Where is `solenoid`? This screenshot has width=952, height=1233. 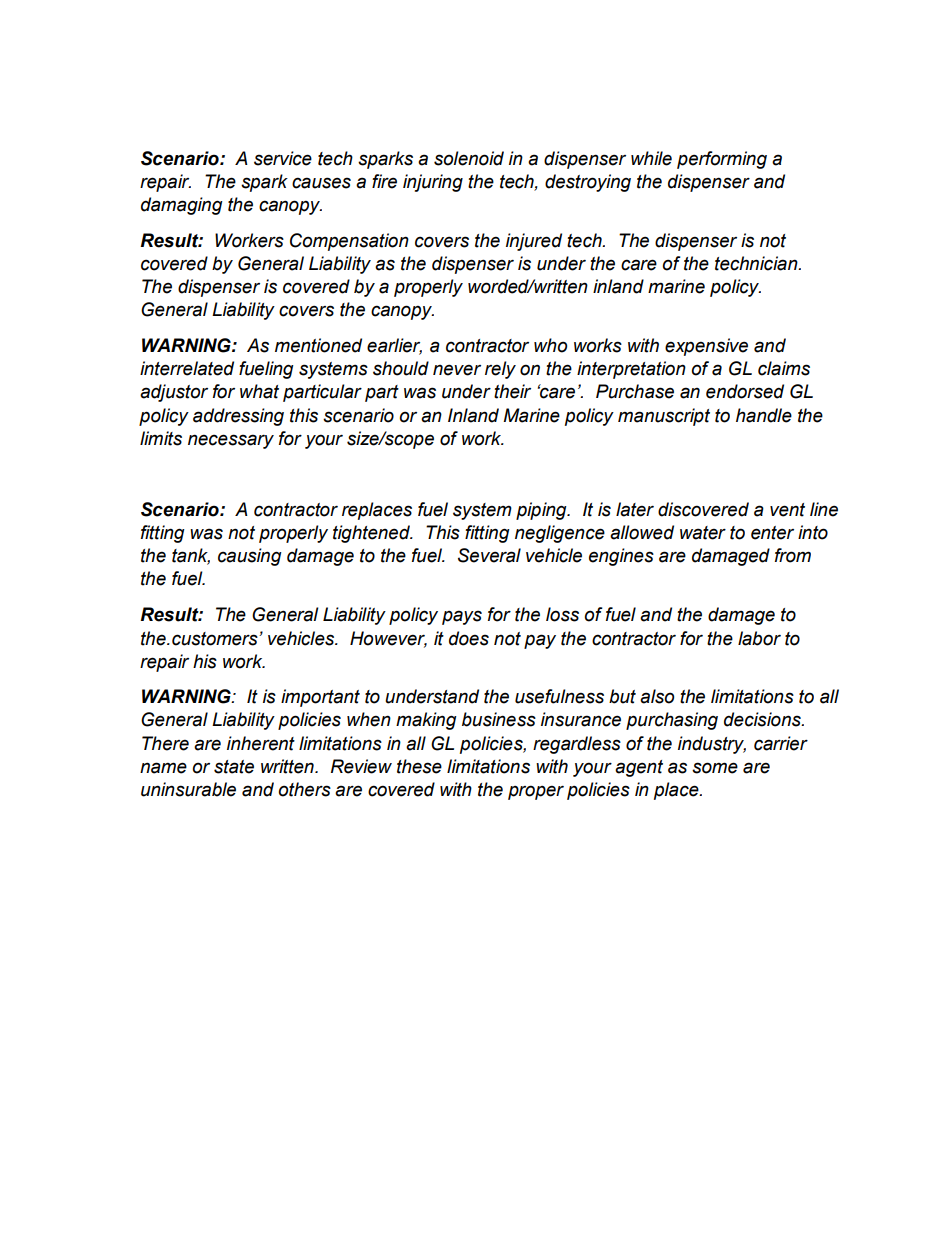
solenoid is located at coordinates (469, 158).
